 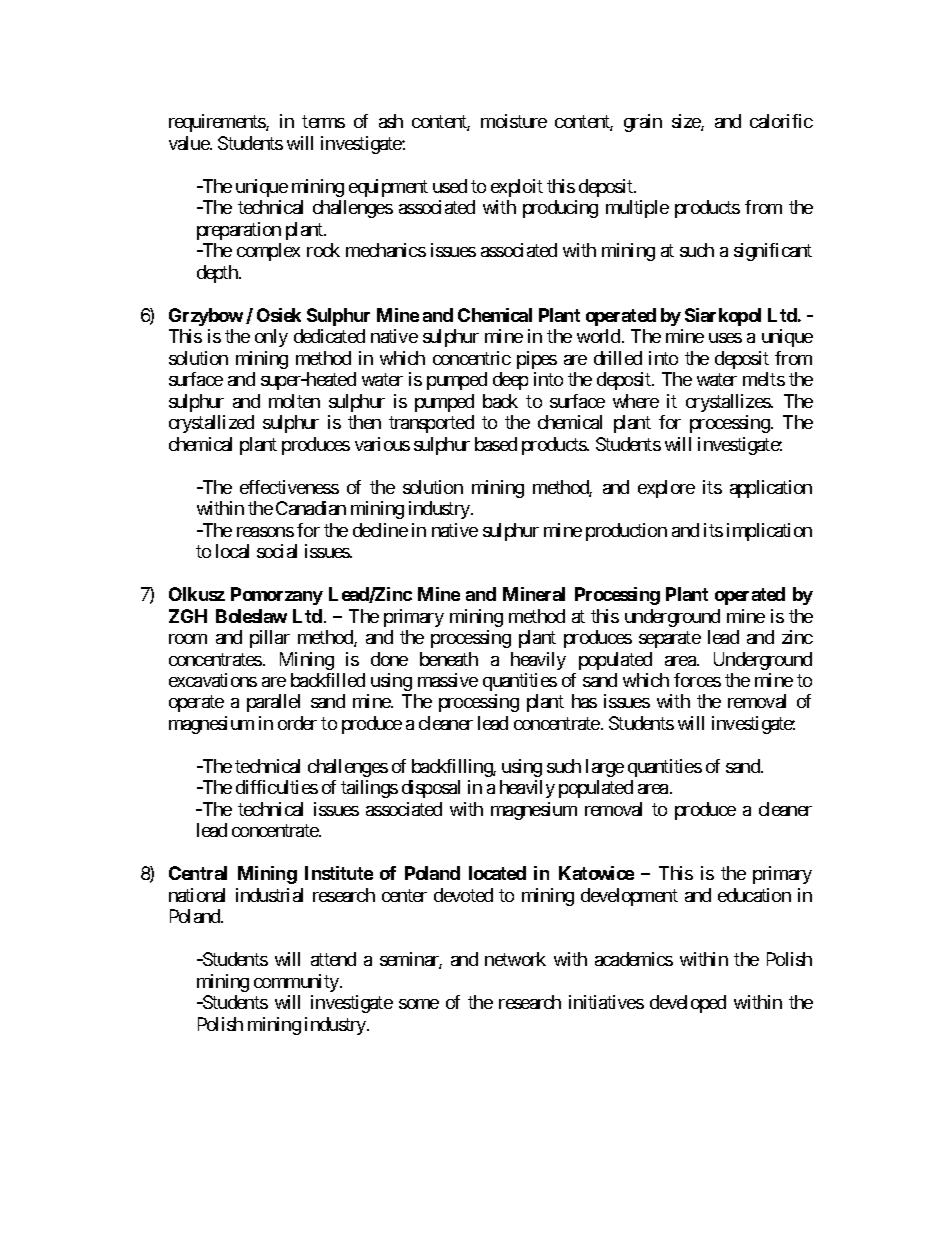 What do you see at coordinates (687, 122) in the screenshot?
I see `size` at bounding box center [687, 122].
